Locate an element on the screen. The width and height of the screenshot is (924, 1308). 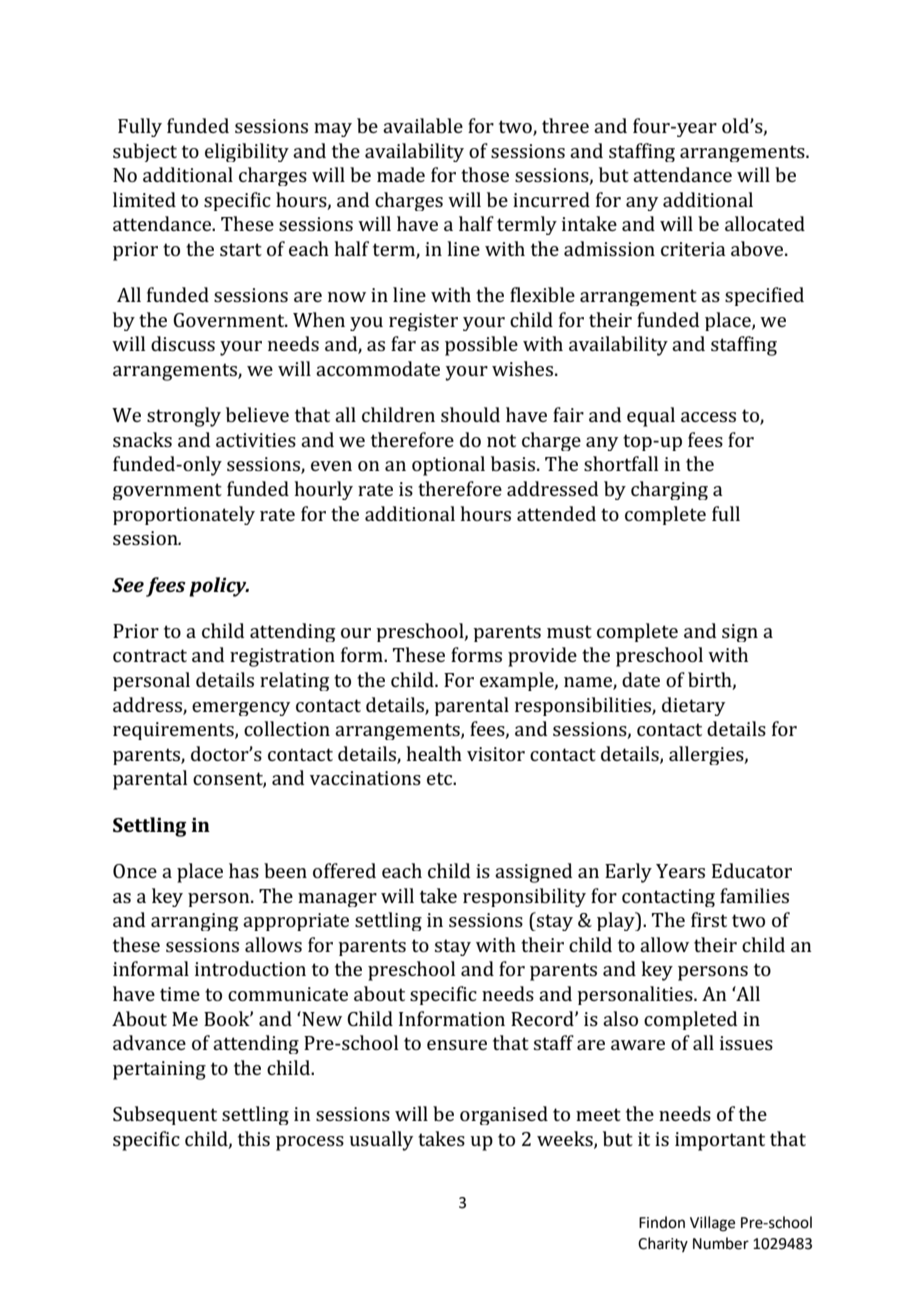
eligibility is located at coordinates (247, 152).
